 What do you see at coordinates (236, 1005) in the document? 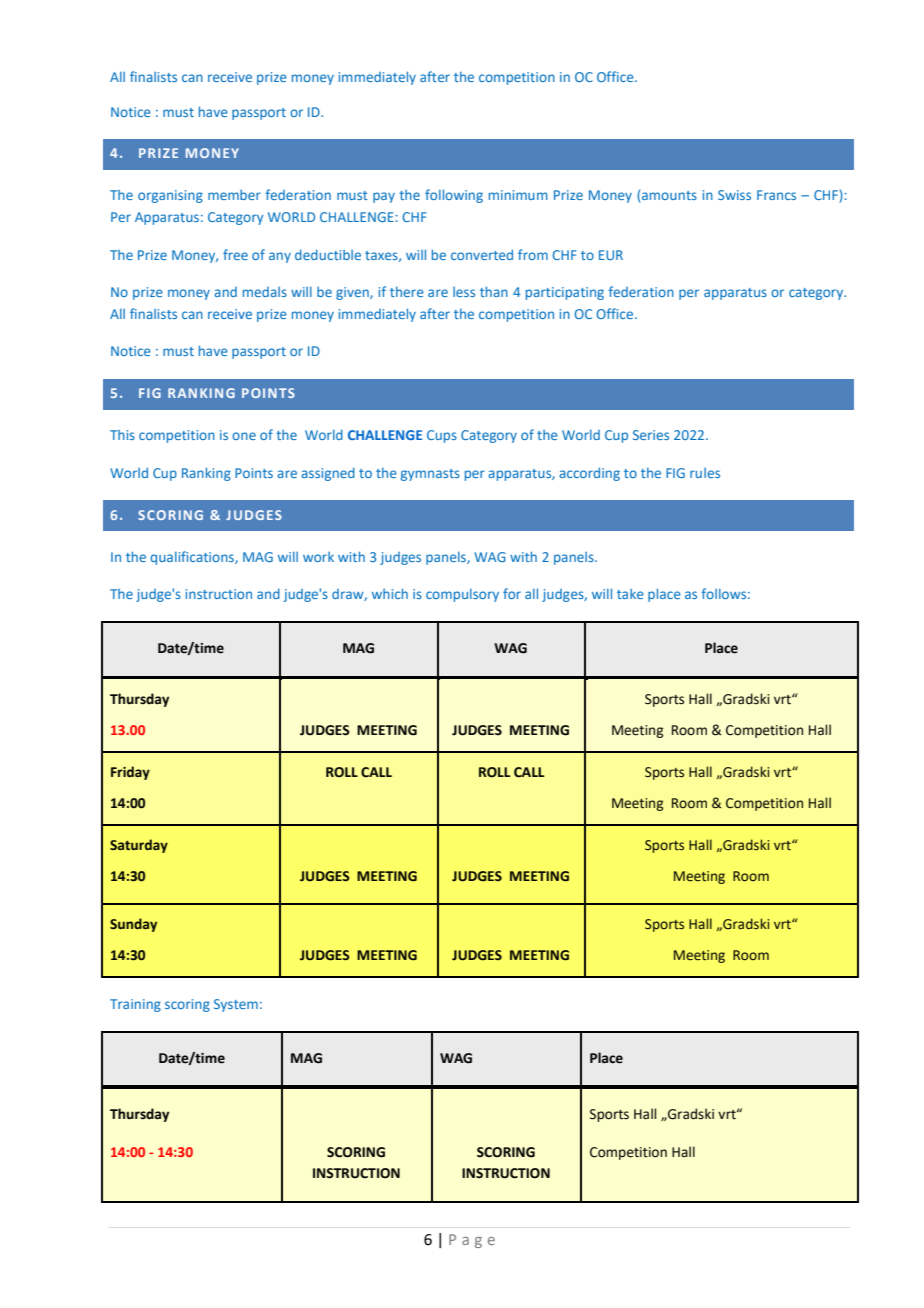
I see `System` at bounding box center [236, 1005].
